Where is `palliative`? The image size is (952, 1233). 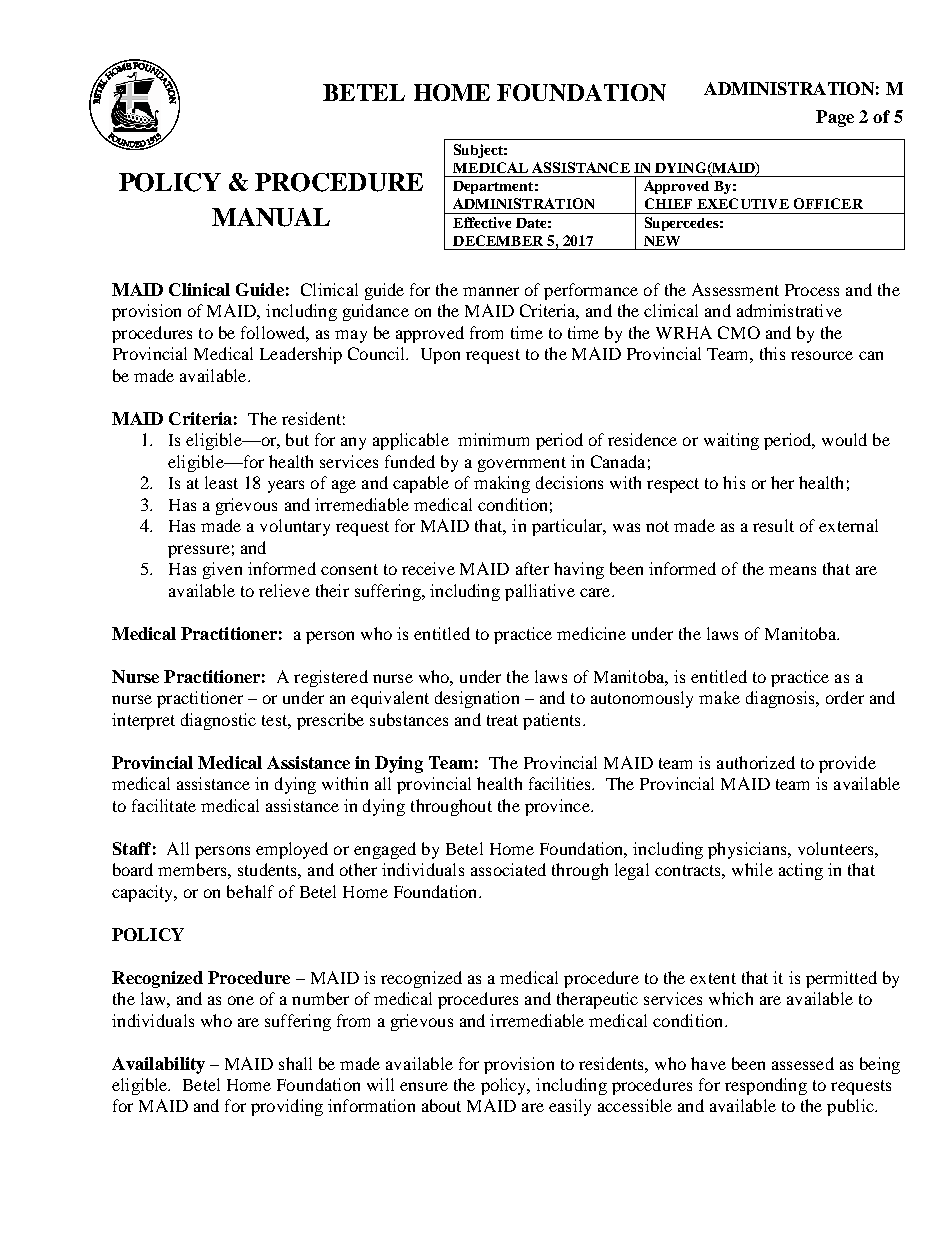 palliative is located at coordinates (540, 592).
